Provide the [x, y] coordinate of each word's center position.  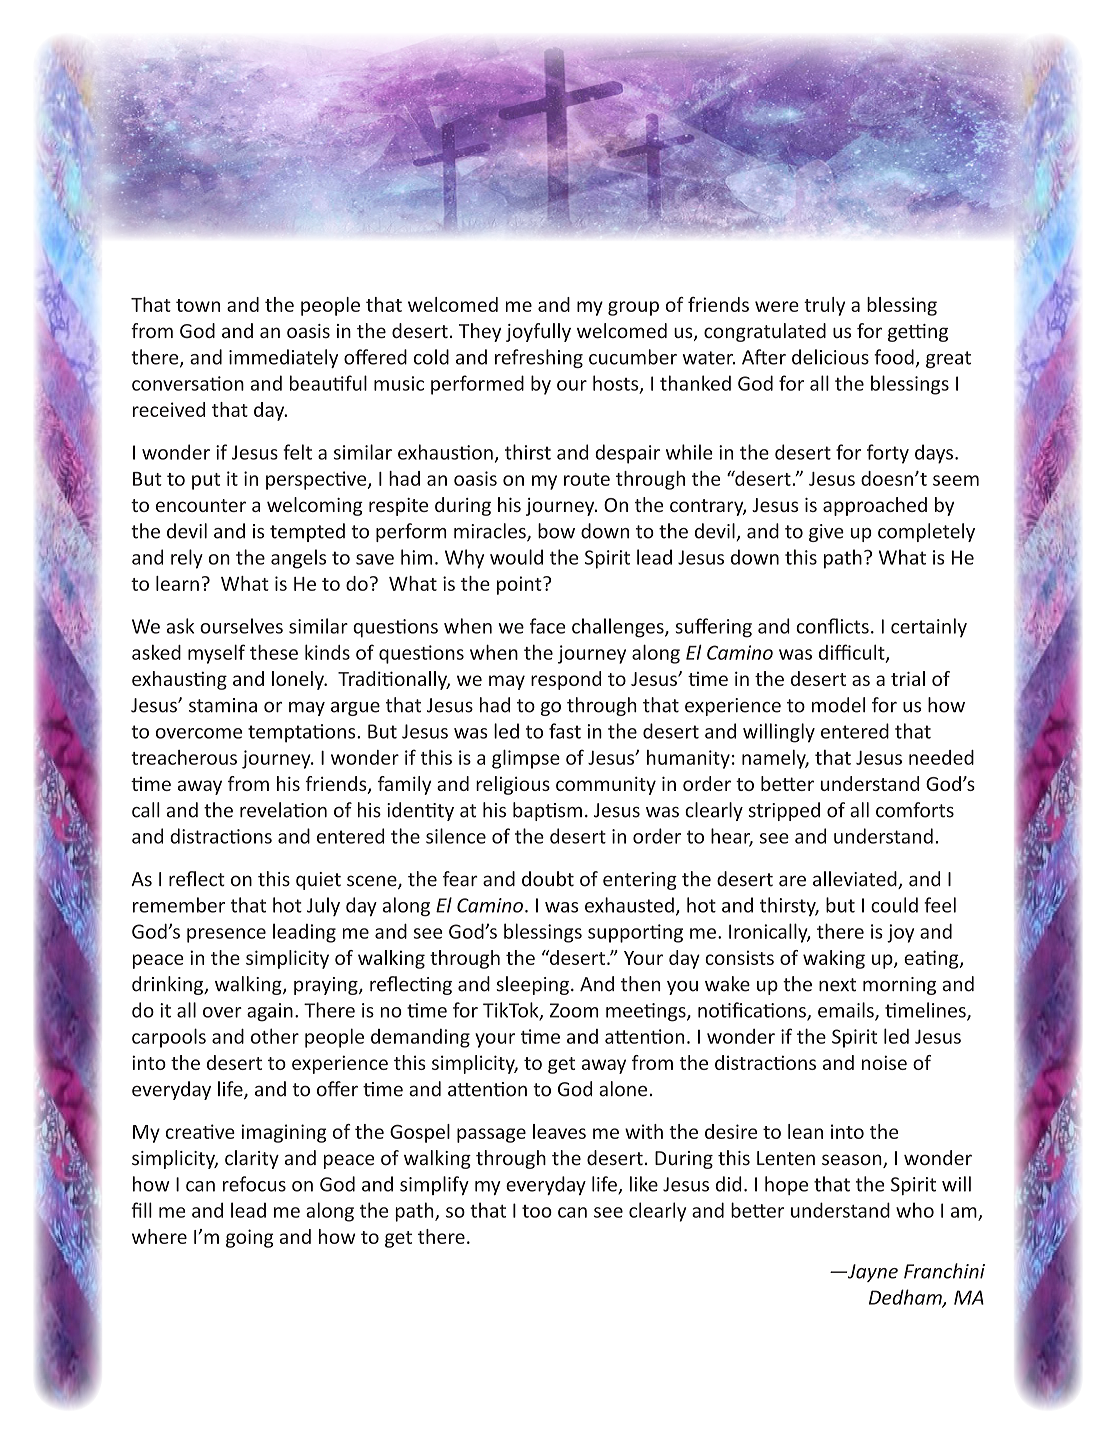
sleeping [532, 985]
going [250, 1238]
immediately [283, 358]
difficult [853, 653]
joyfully [538, 332]
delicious [830, 357]
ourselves [241, 626]
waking [834, 959]
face [547, 626]
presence [226, 935]
